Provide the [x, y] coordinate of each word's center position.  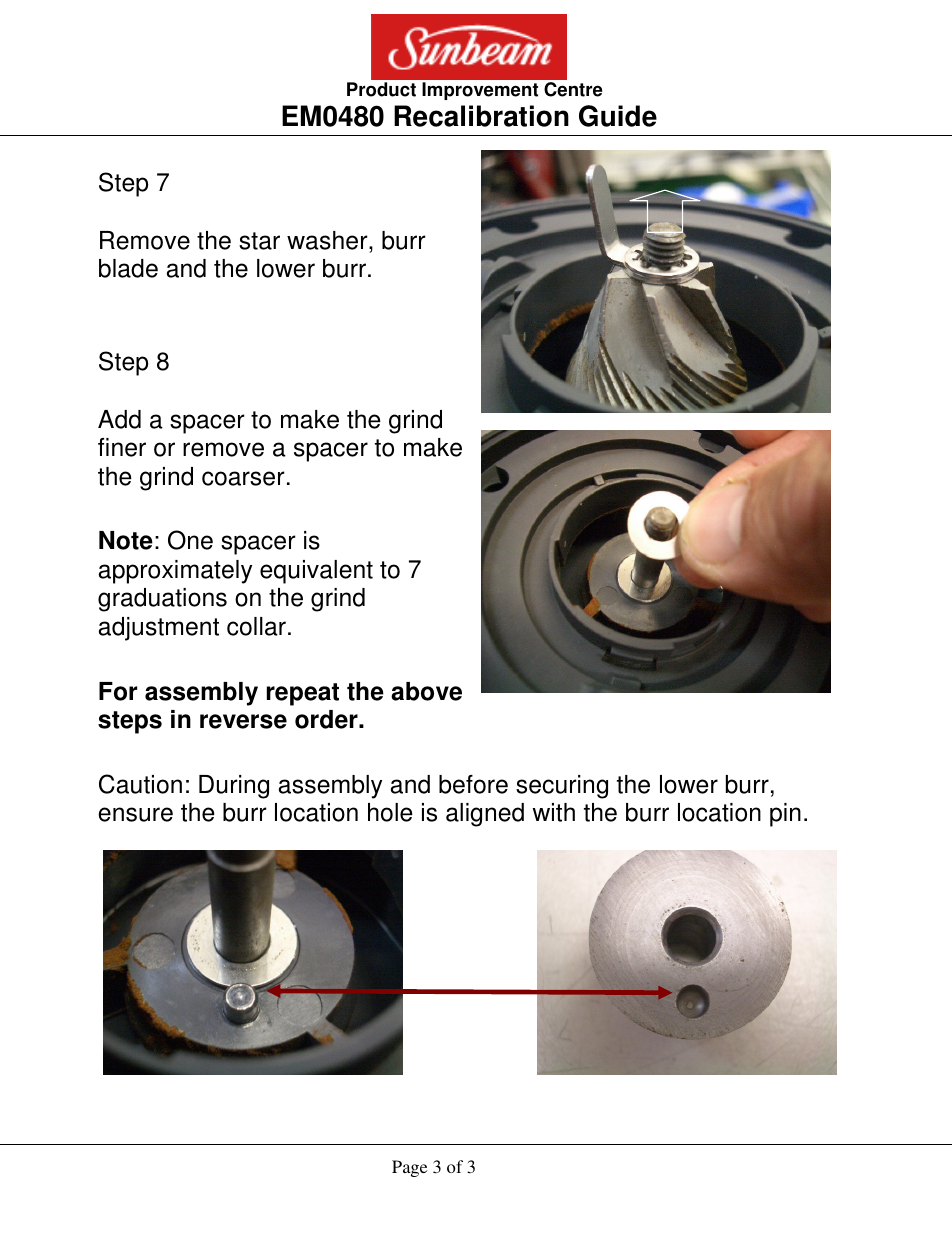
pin [785, 815]
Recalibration [481, 116]
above [426, 691]
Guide [618, 116]
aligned [485, 815]
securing [562, 787]
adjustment [159, 629]
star [259, 241]
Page [409, 1168]
